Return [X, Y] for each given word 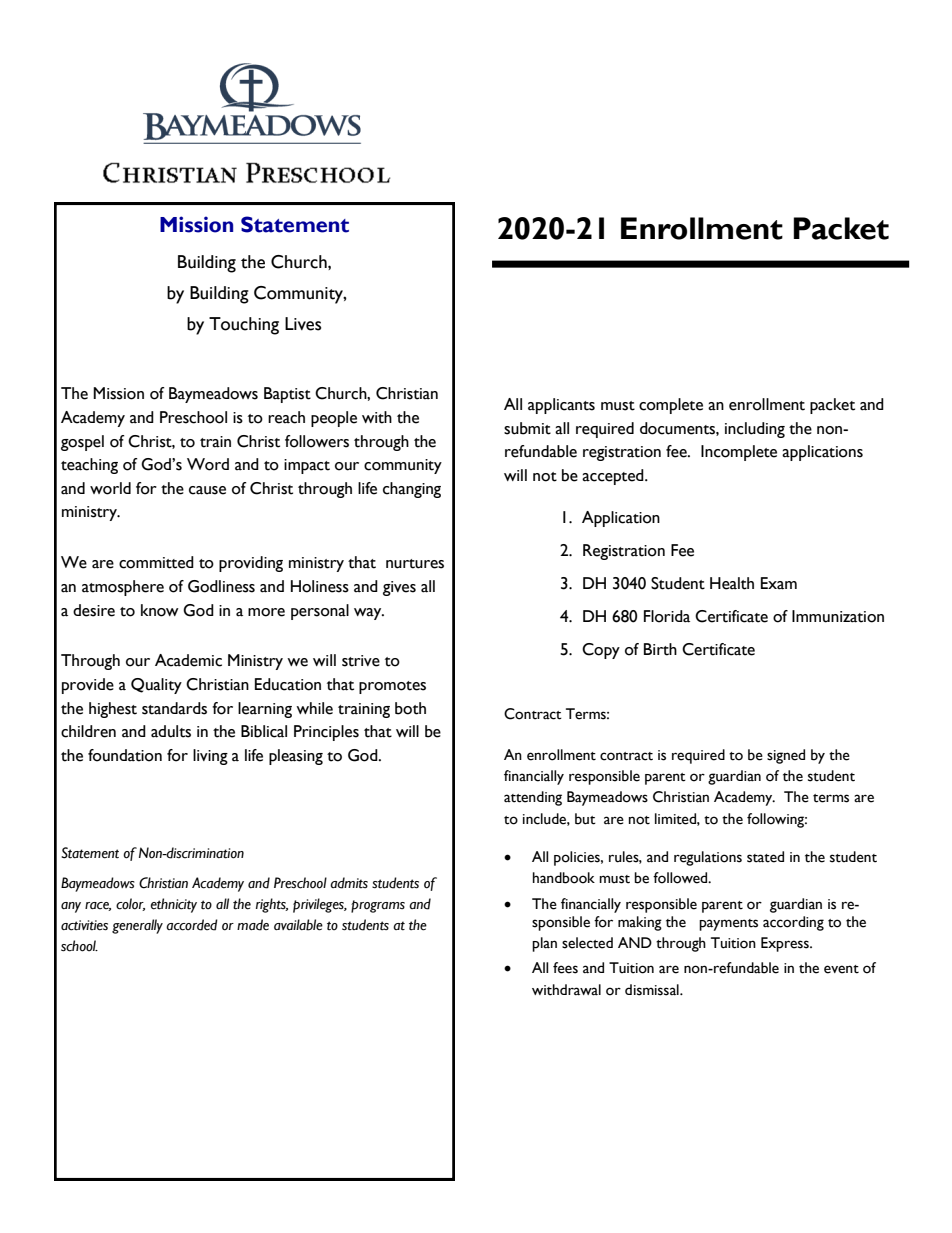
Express [786, 944]
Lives [303, 324]
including [755, 430]
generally [137, 926]
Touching [244, 326]
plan [544, 944]
